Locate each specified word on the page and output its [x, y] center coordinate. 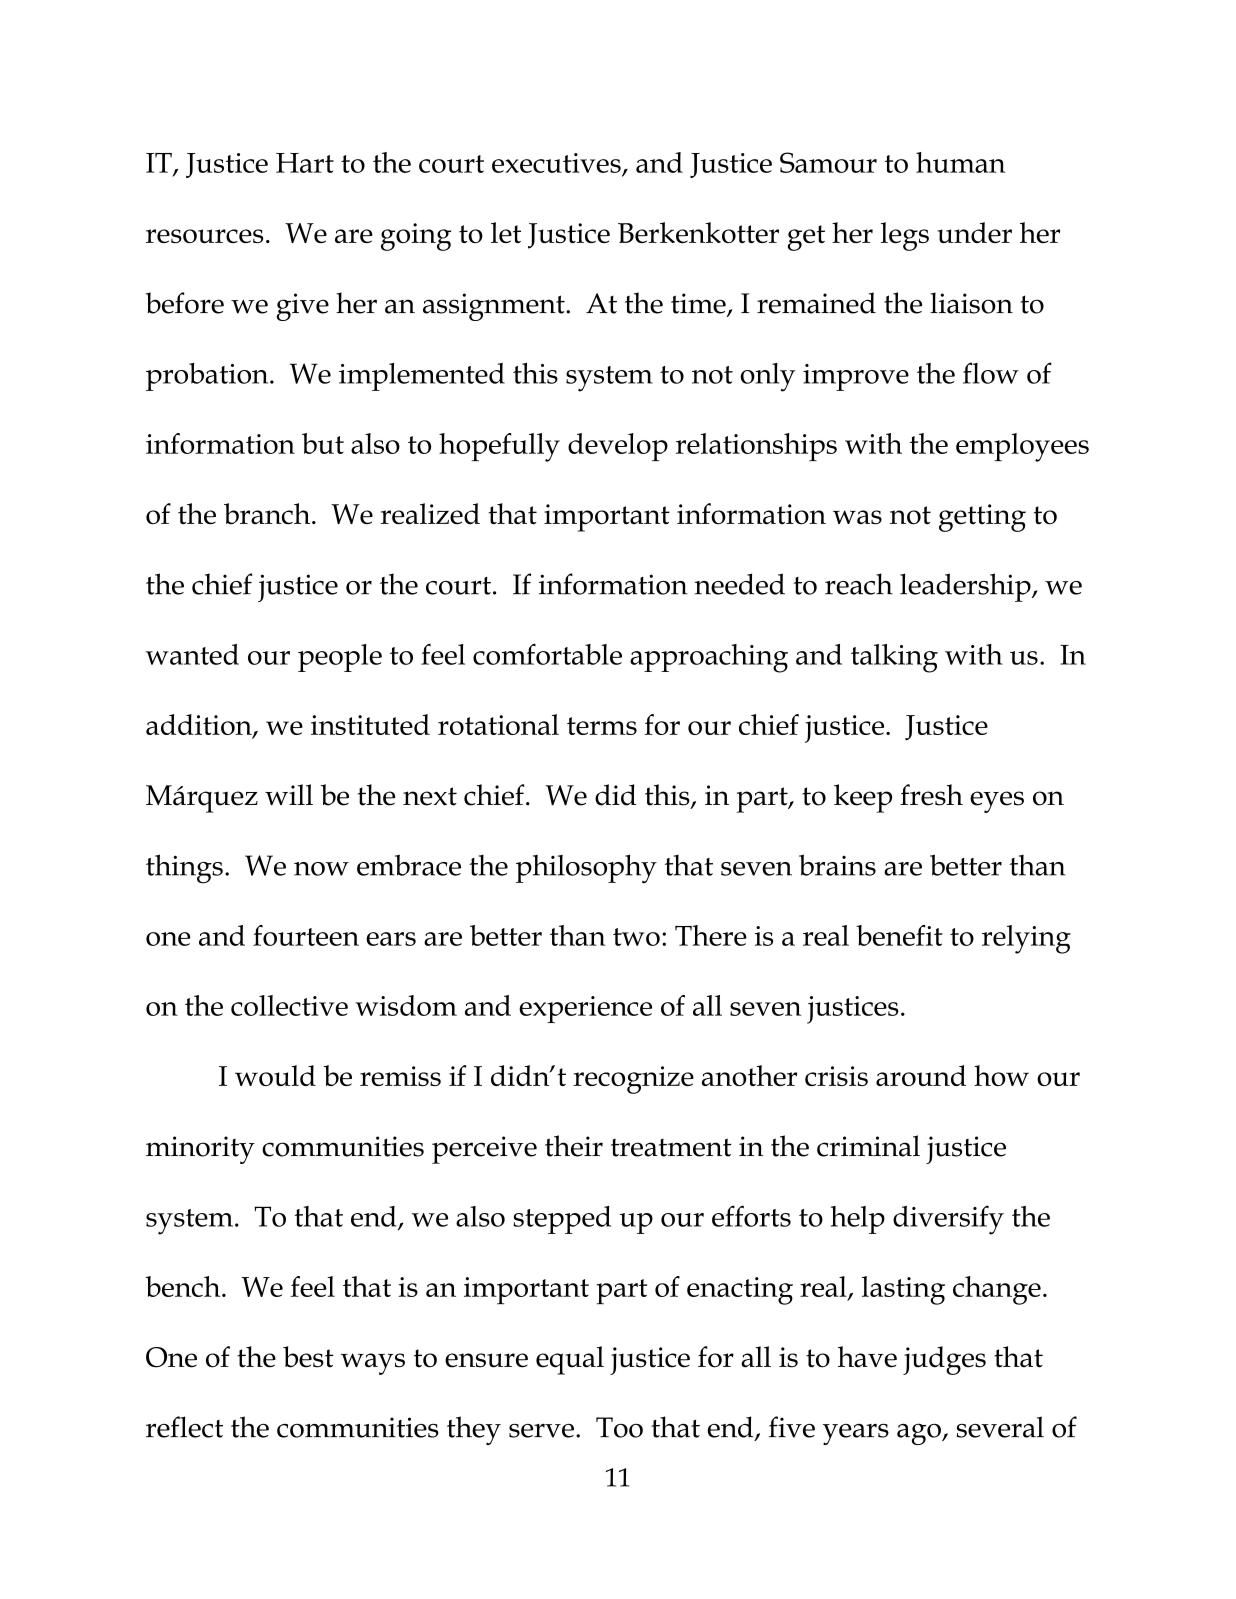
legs [905, 236]
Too [619, 1427]
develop [618, 447]
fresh [931, 795]
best [308, 1357]
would [275, 1075]
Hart [305, 163]
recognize [633, 1080]
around [921, 1075]
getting [982, 518]
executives [557, 164]
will [289, 794]
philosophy [586, 869]
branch [268, 514]
